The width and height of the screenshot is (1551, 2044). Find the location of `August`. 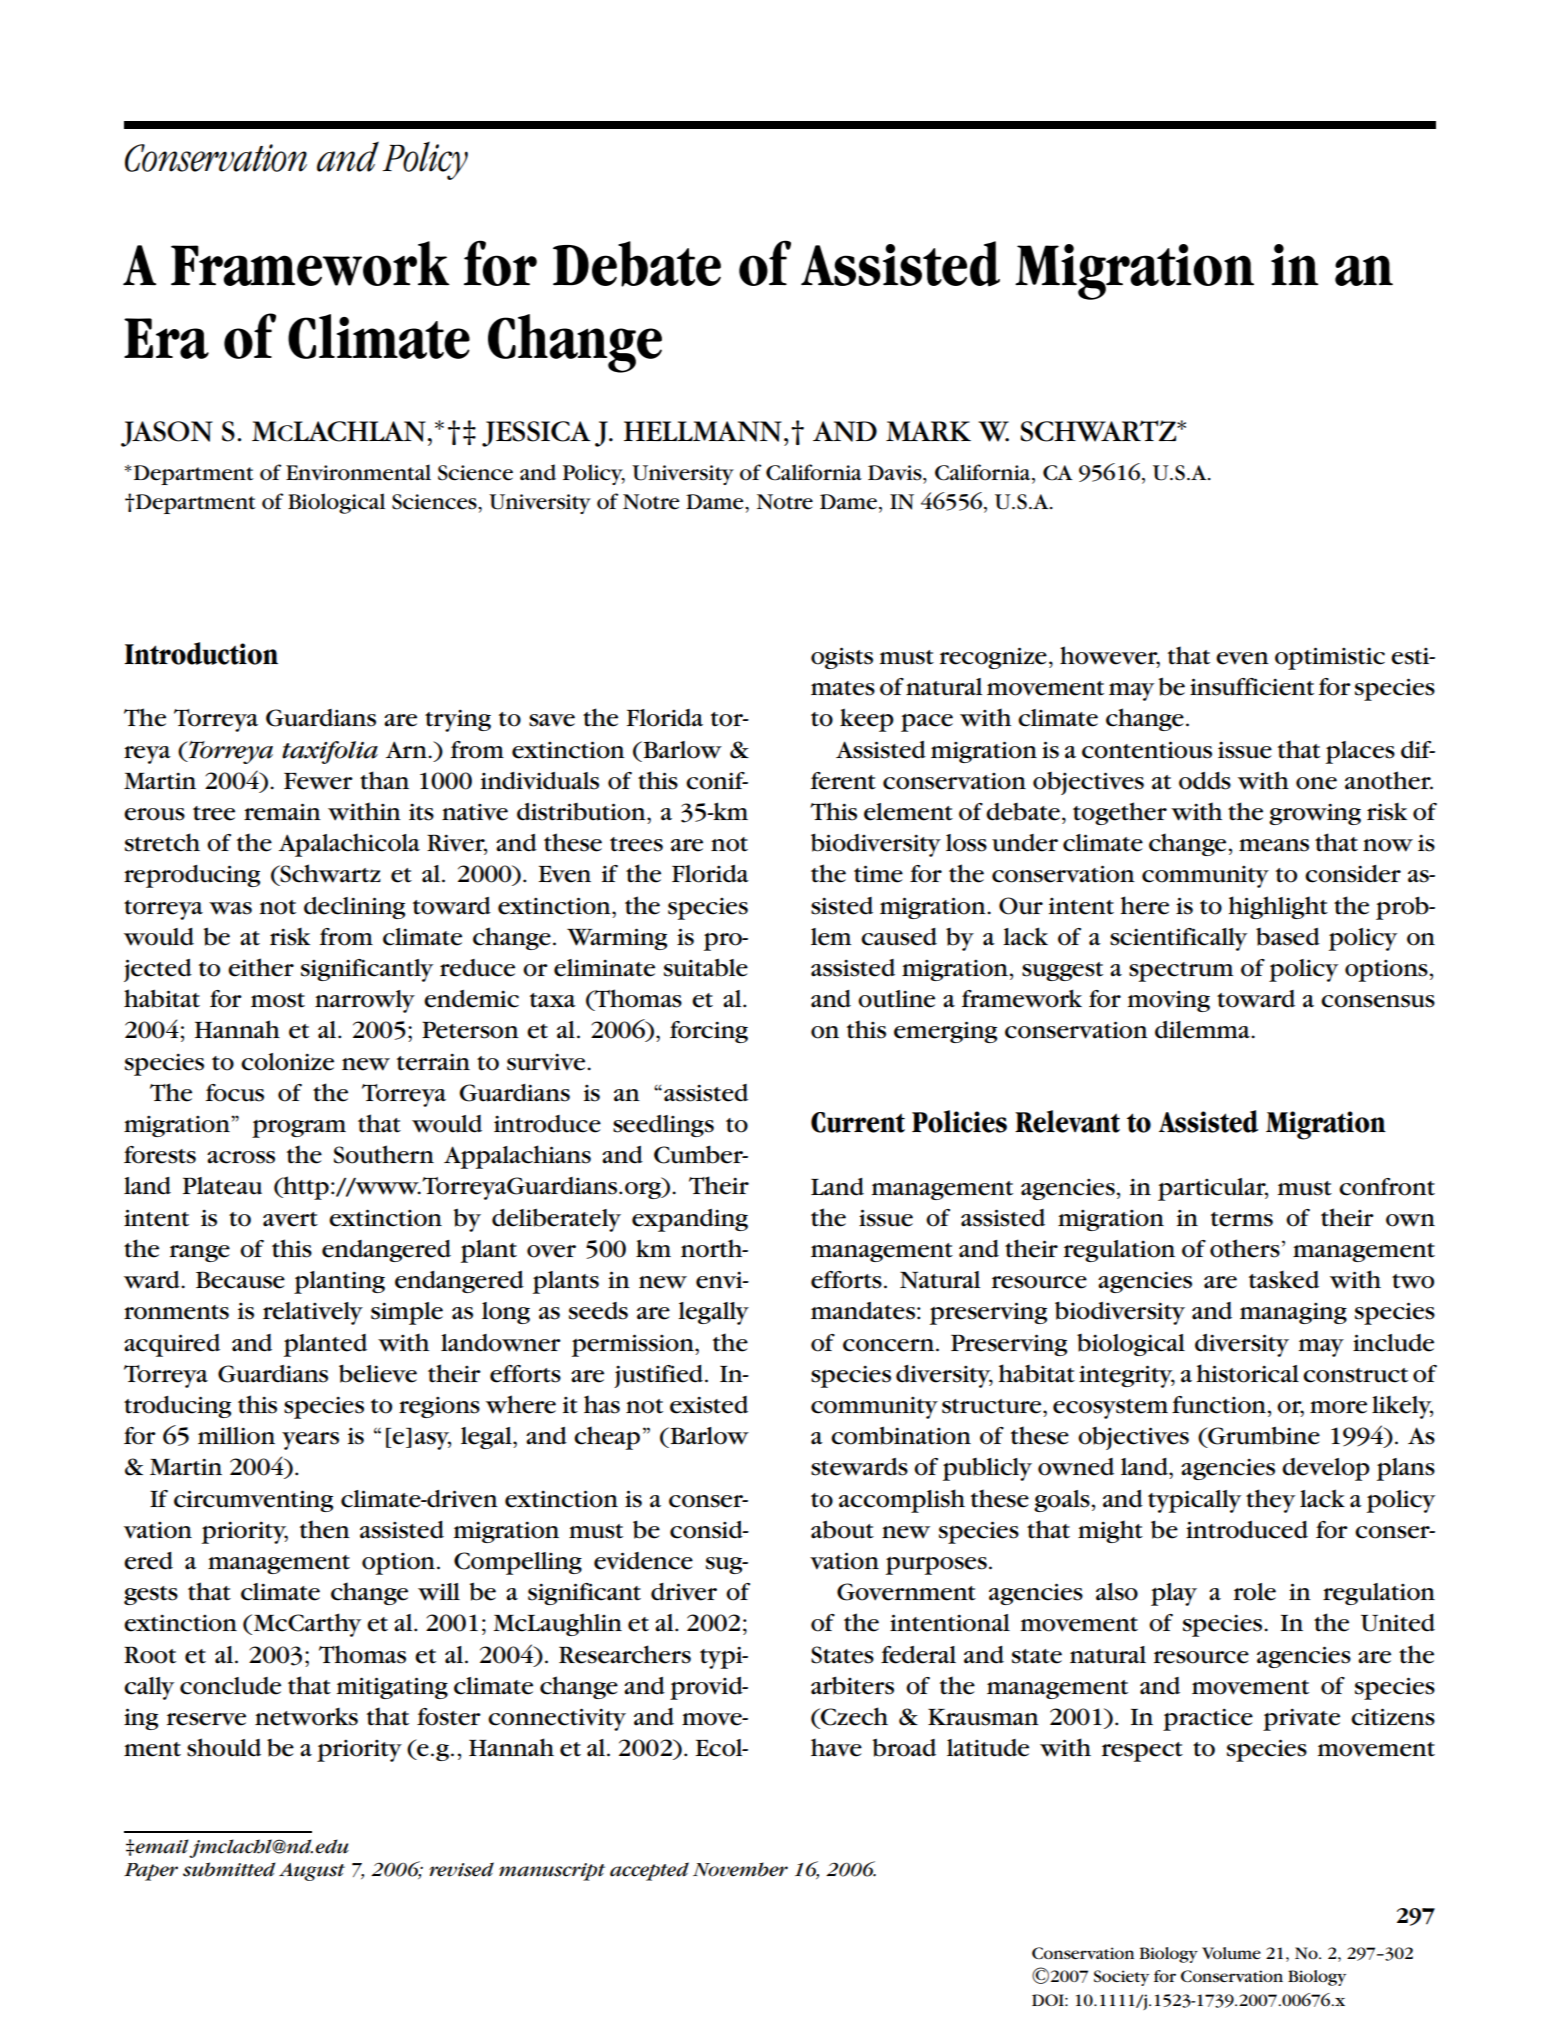

August is located at coordinates (312, 1872).
